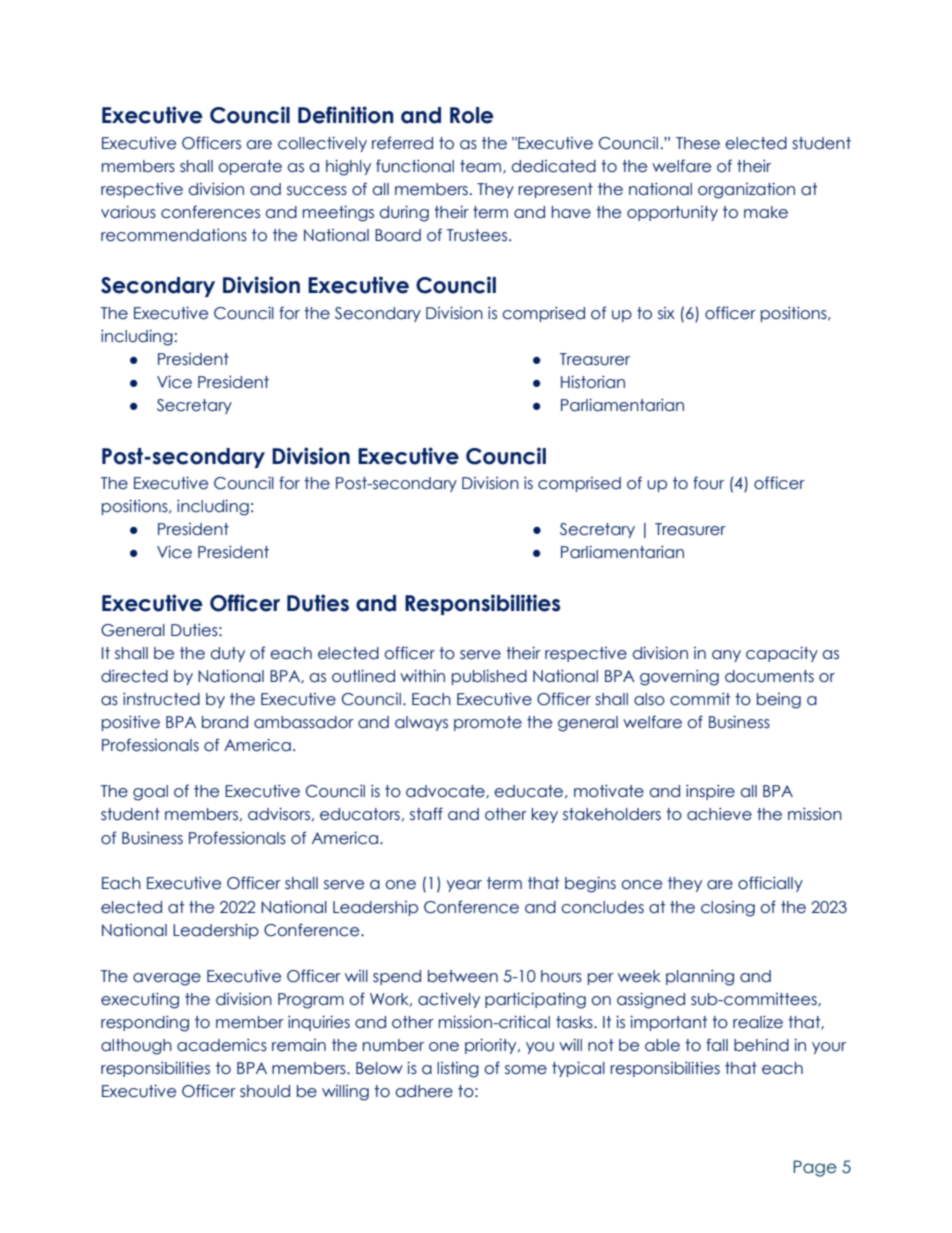 The image size is (952, 1233). Describe the element at coordinates (250, 167) in the screenshot. I see `operate` at that location.
